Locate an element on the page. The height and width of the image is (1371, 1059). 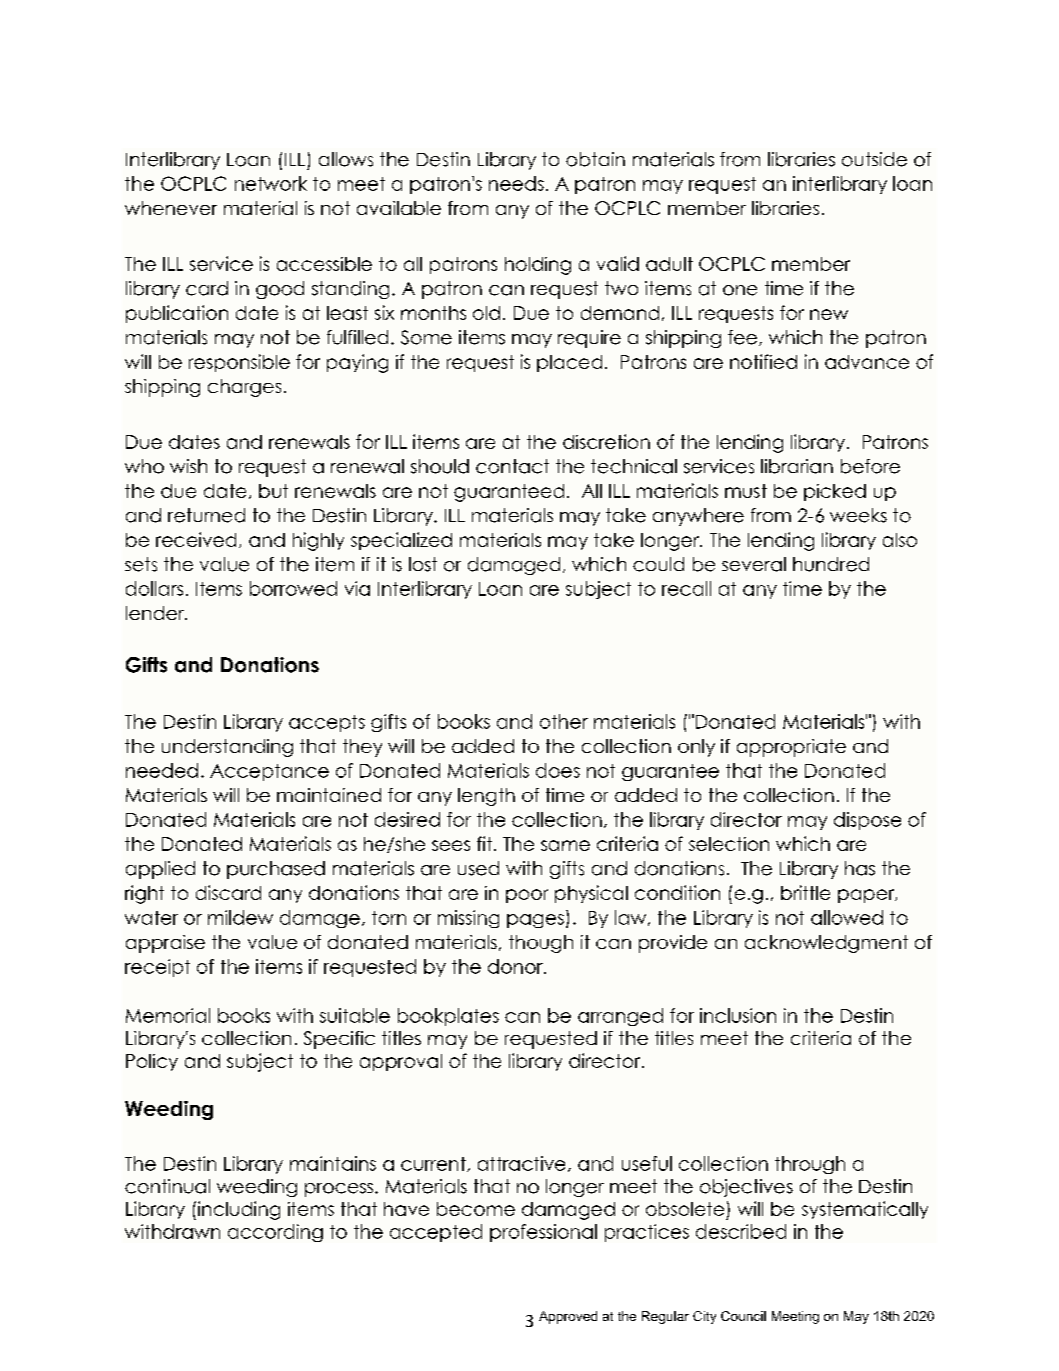
appropriate is located at coordinates (791, 748).
